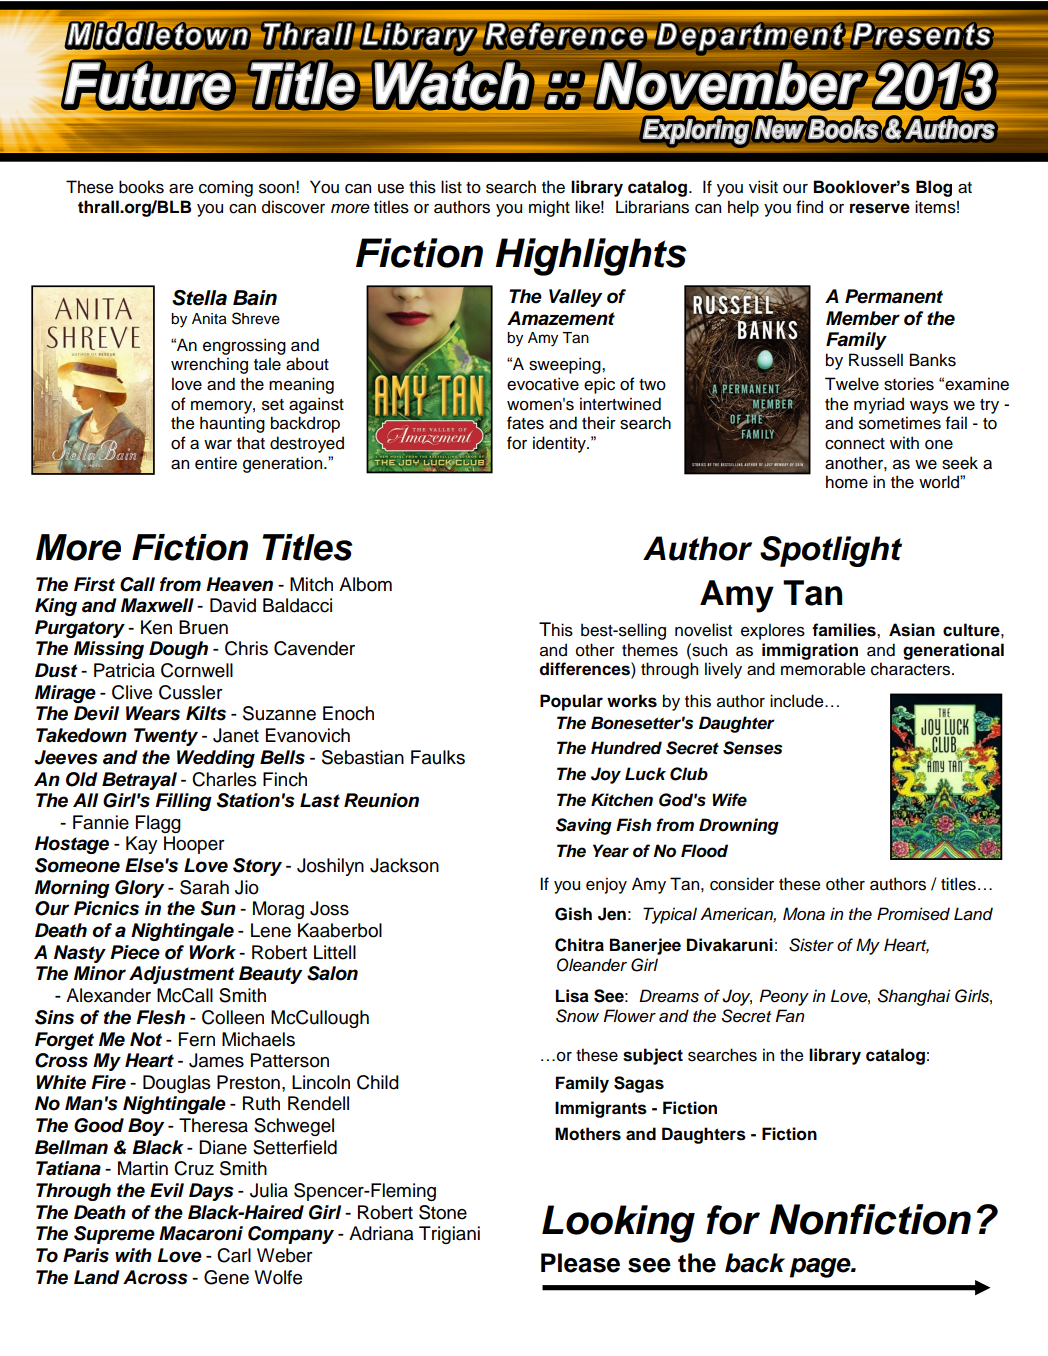 The height and width of the document is (1356, 1048). Describe the element at coordinates (571, 702) in the document. I see `Popular` at that location.
